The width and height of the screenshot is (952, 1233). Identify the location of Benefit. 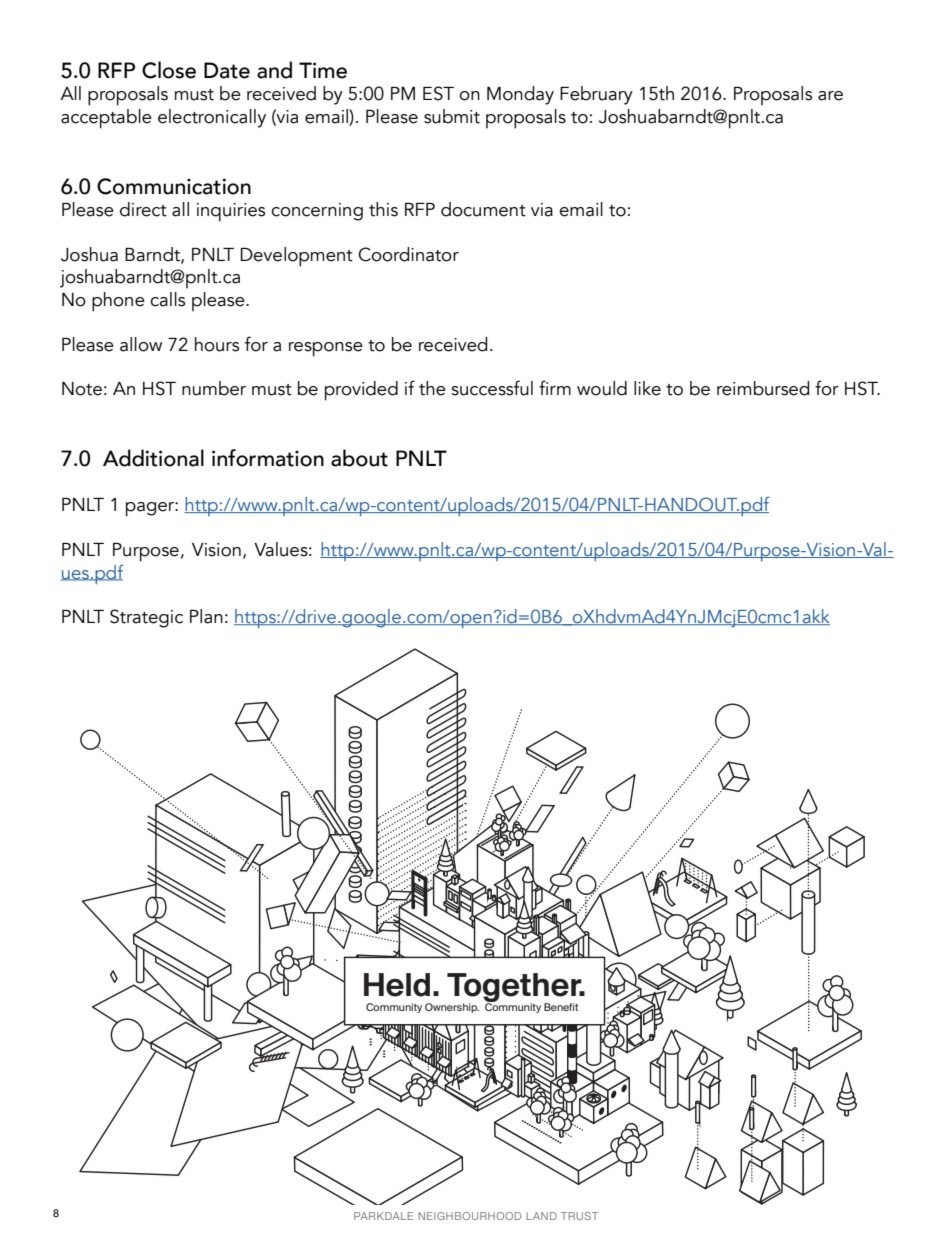
(561, 1007).
